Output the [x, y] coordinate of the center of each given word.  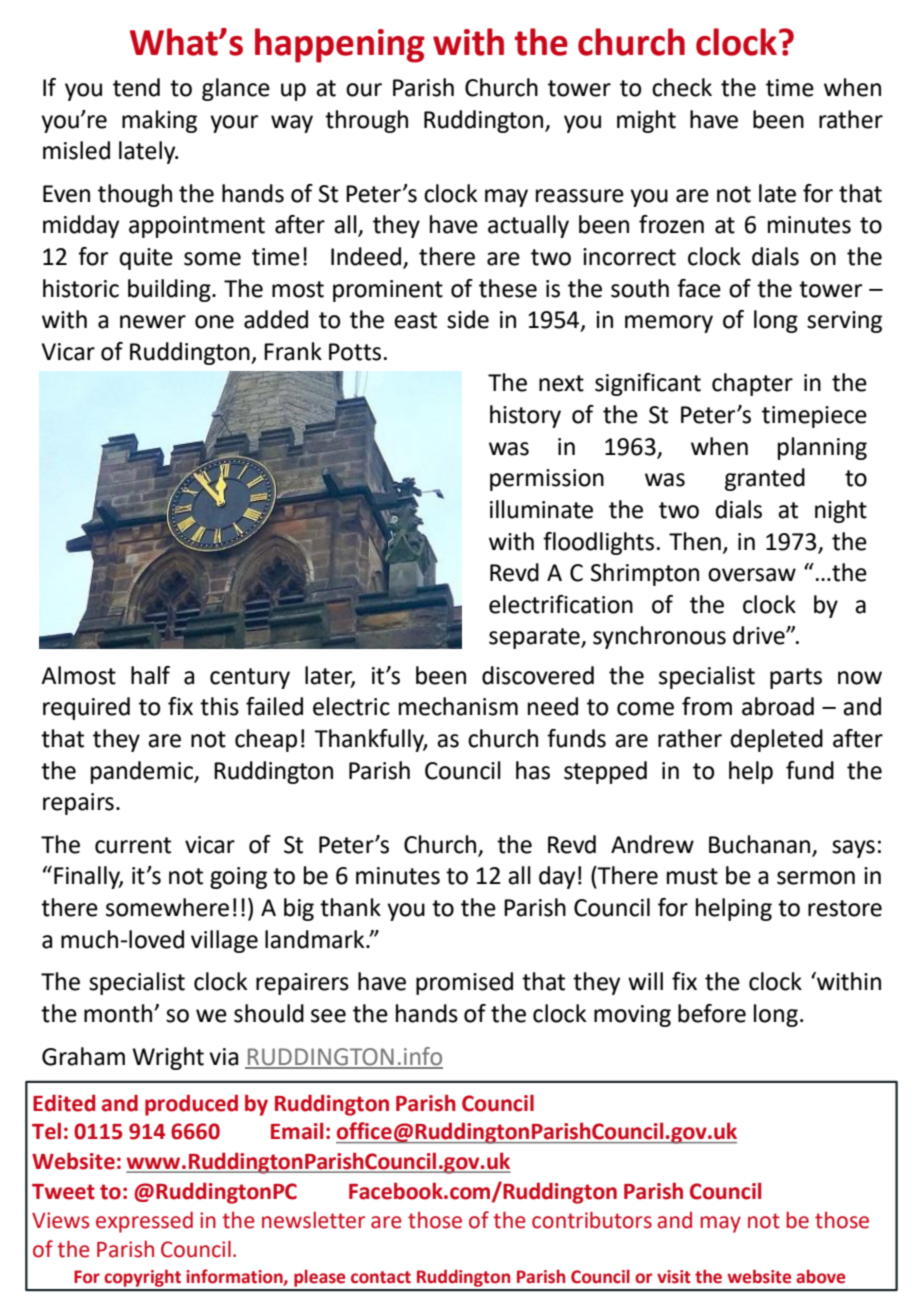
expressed [144, 1222]
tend [136, 87]
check [682, 87]
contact [381, 1277]
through [366, 121]
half [150, 675]
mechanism [458, 706]
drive [760, 635]
